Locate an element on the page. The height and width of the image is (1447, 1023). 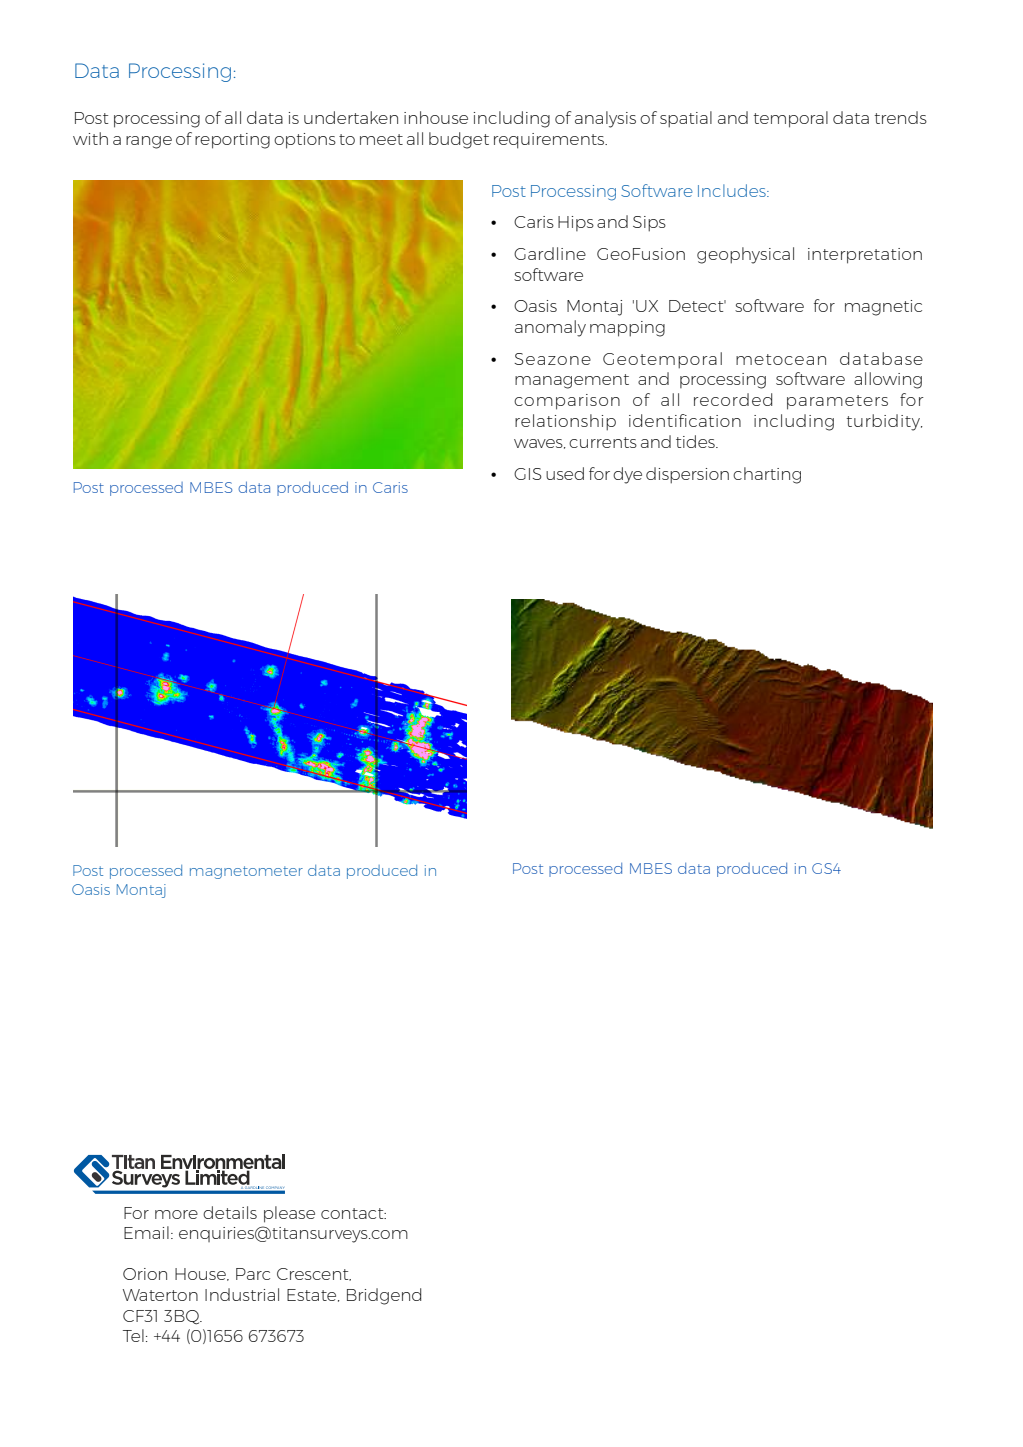
Includes is located at coordinates (733, 190).
